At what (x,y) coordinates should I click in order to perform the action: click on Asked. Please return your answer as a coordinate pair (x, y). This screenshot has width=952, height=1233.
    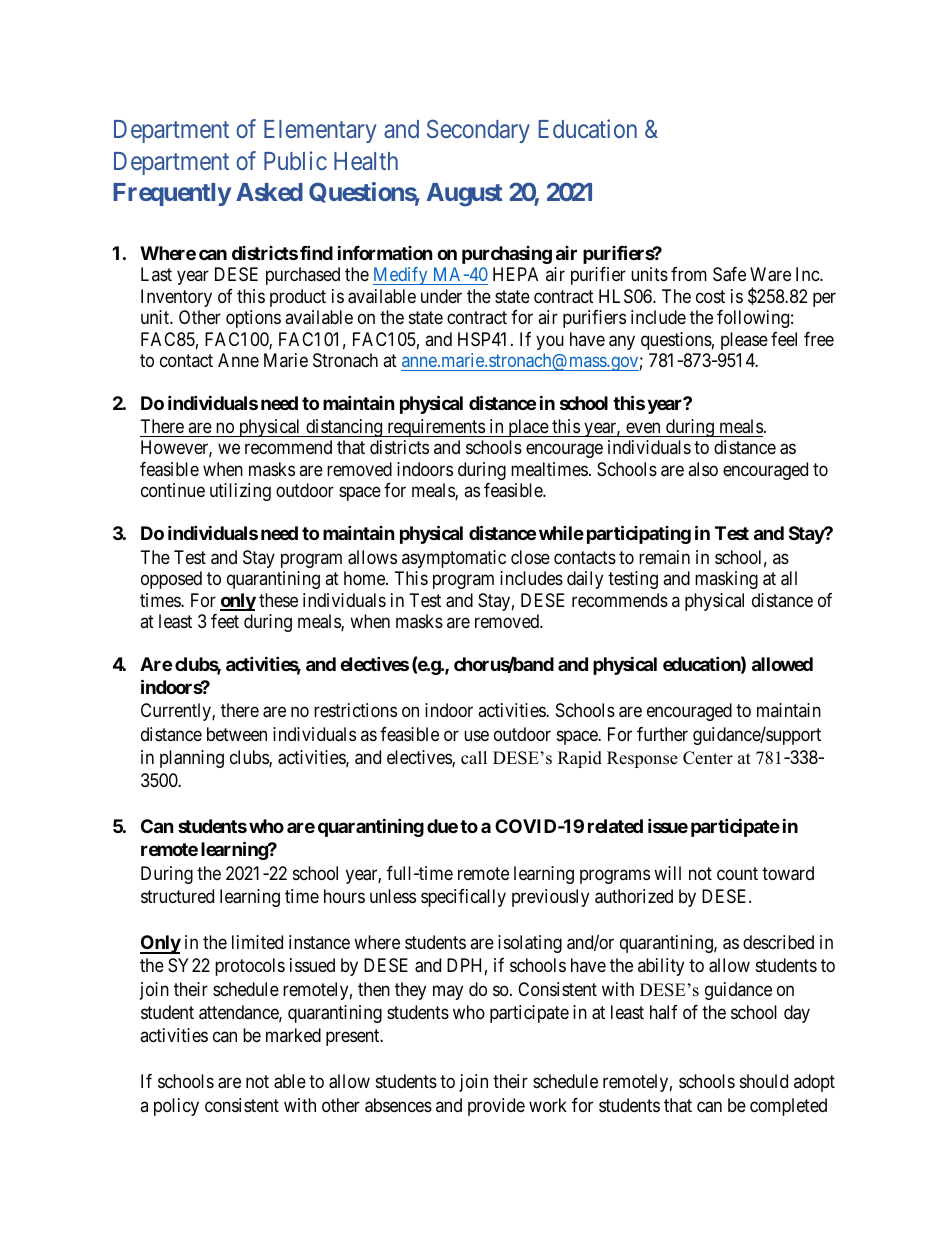
    Looking at the image, I should click on (269, 192).
